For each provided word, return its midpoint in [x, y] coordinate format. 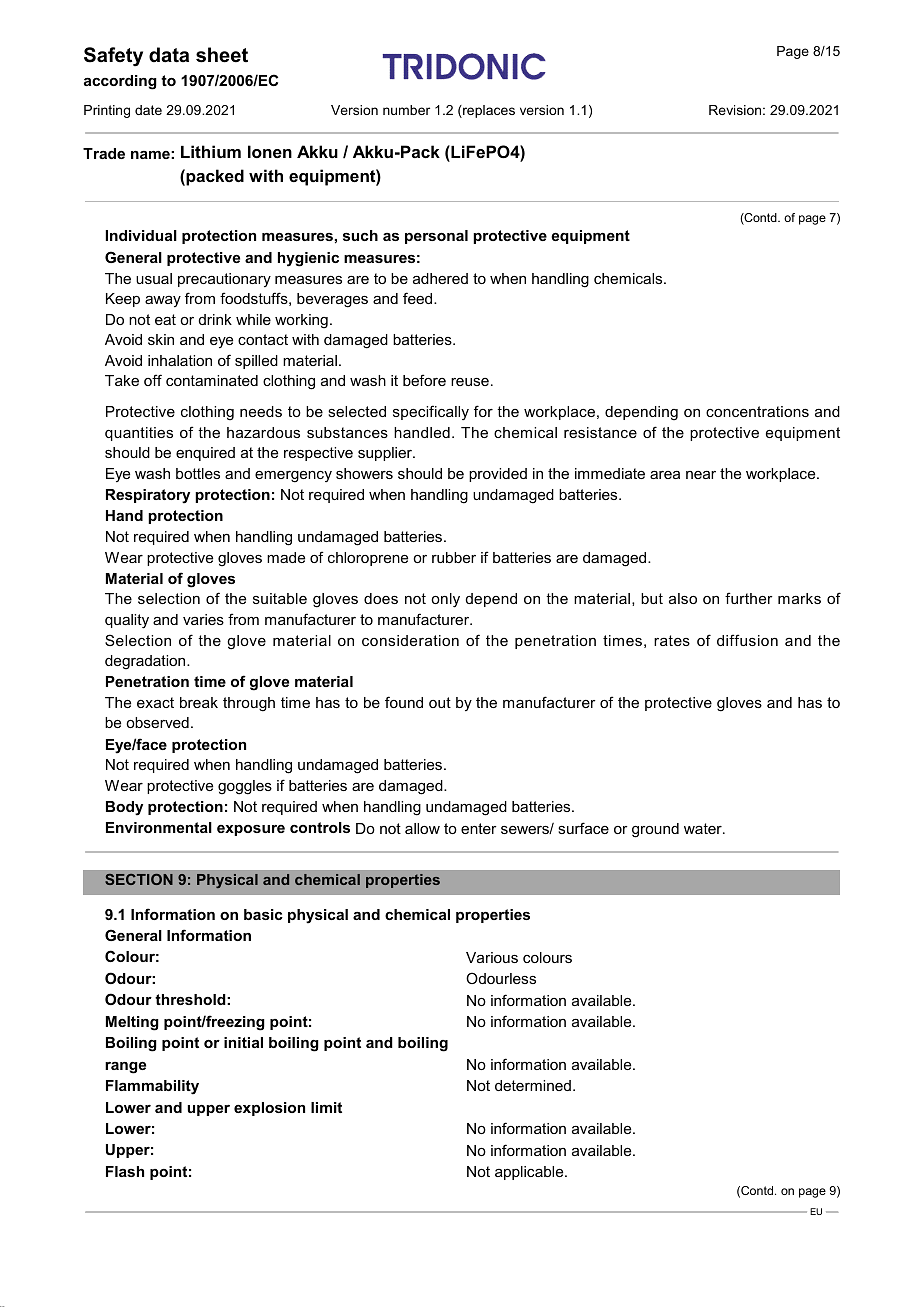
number [406, 110]
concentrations [757, 411]
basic [263, 914]
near [701, 475]
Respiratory [148, 496]
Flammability [152, 1087]
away [163, 301]
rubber [454, 557]
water [704, 828]
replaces [488, 111]
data [169, 55]
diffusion [747, 640]
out [440, 702]
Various [492, 957]
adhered [440, 278]
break [199, 702]
